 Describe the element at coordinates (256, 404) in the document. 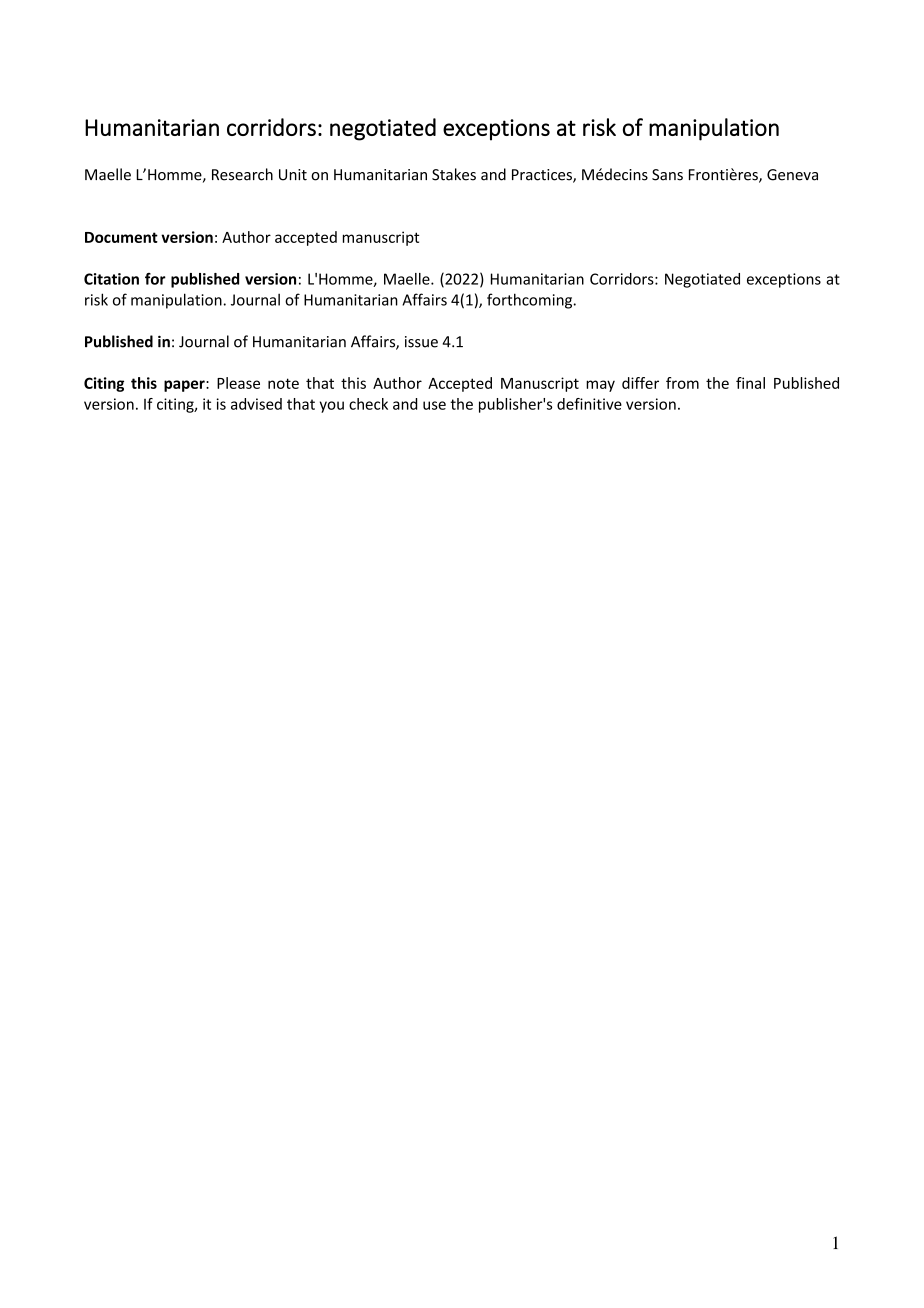

I see `advised` at that location.
